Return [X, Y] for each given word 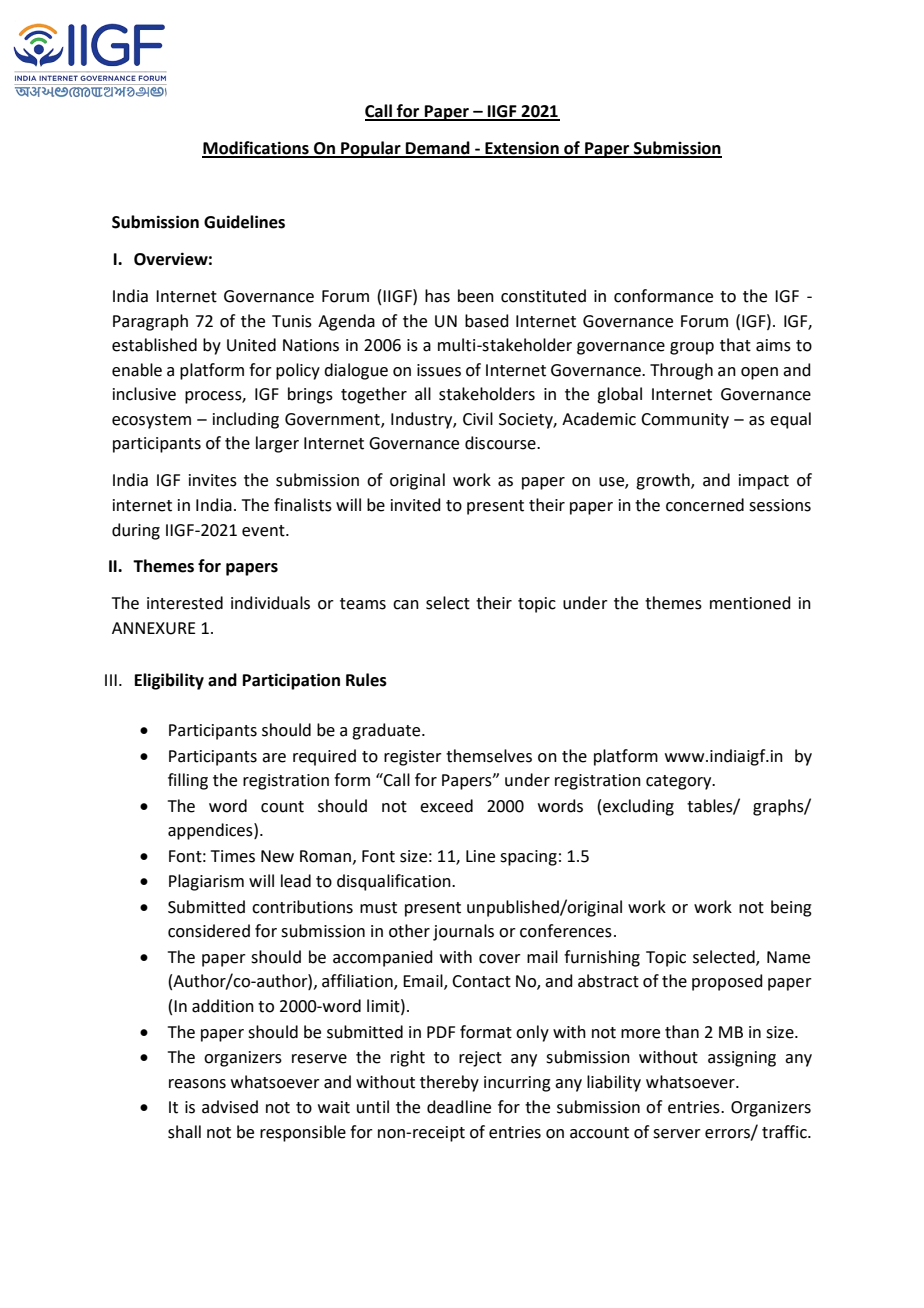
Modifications [256, 149]
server [677, 1134]
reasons [197, 1084]
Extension [522, 149]
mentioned [750, 603]
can [406, 605]
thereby [449, 1083]
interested [185, 603]
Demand [438, 149]
